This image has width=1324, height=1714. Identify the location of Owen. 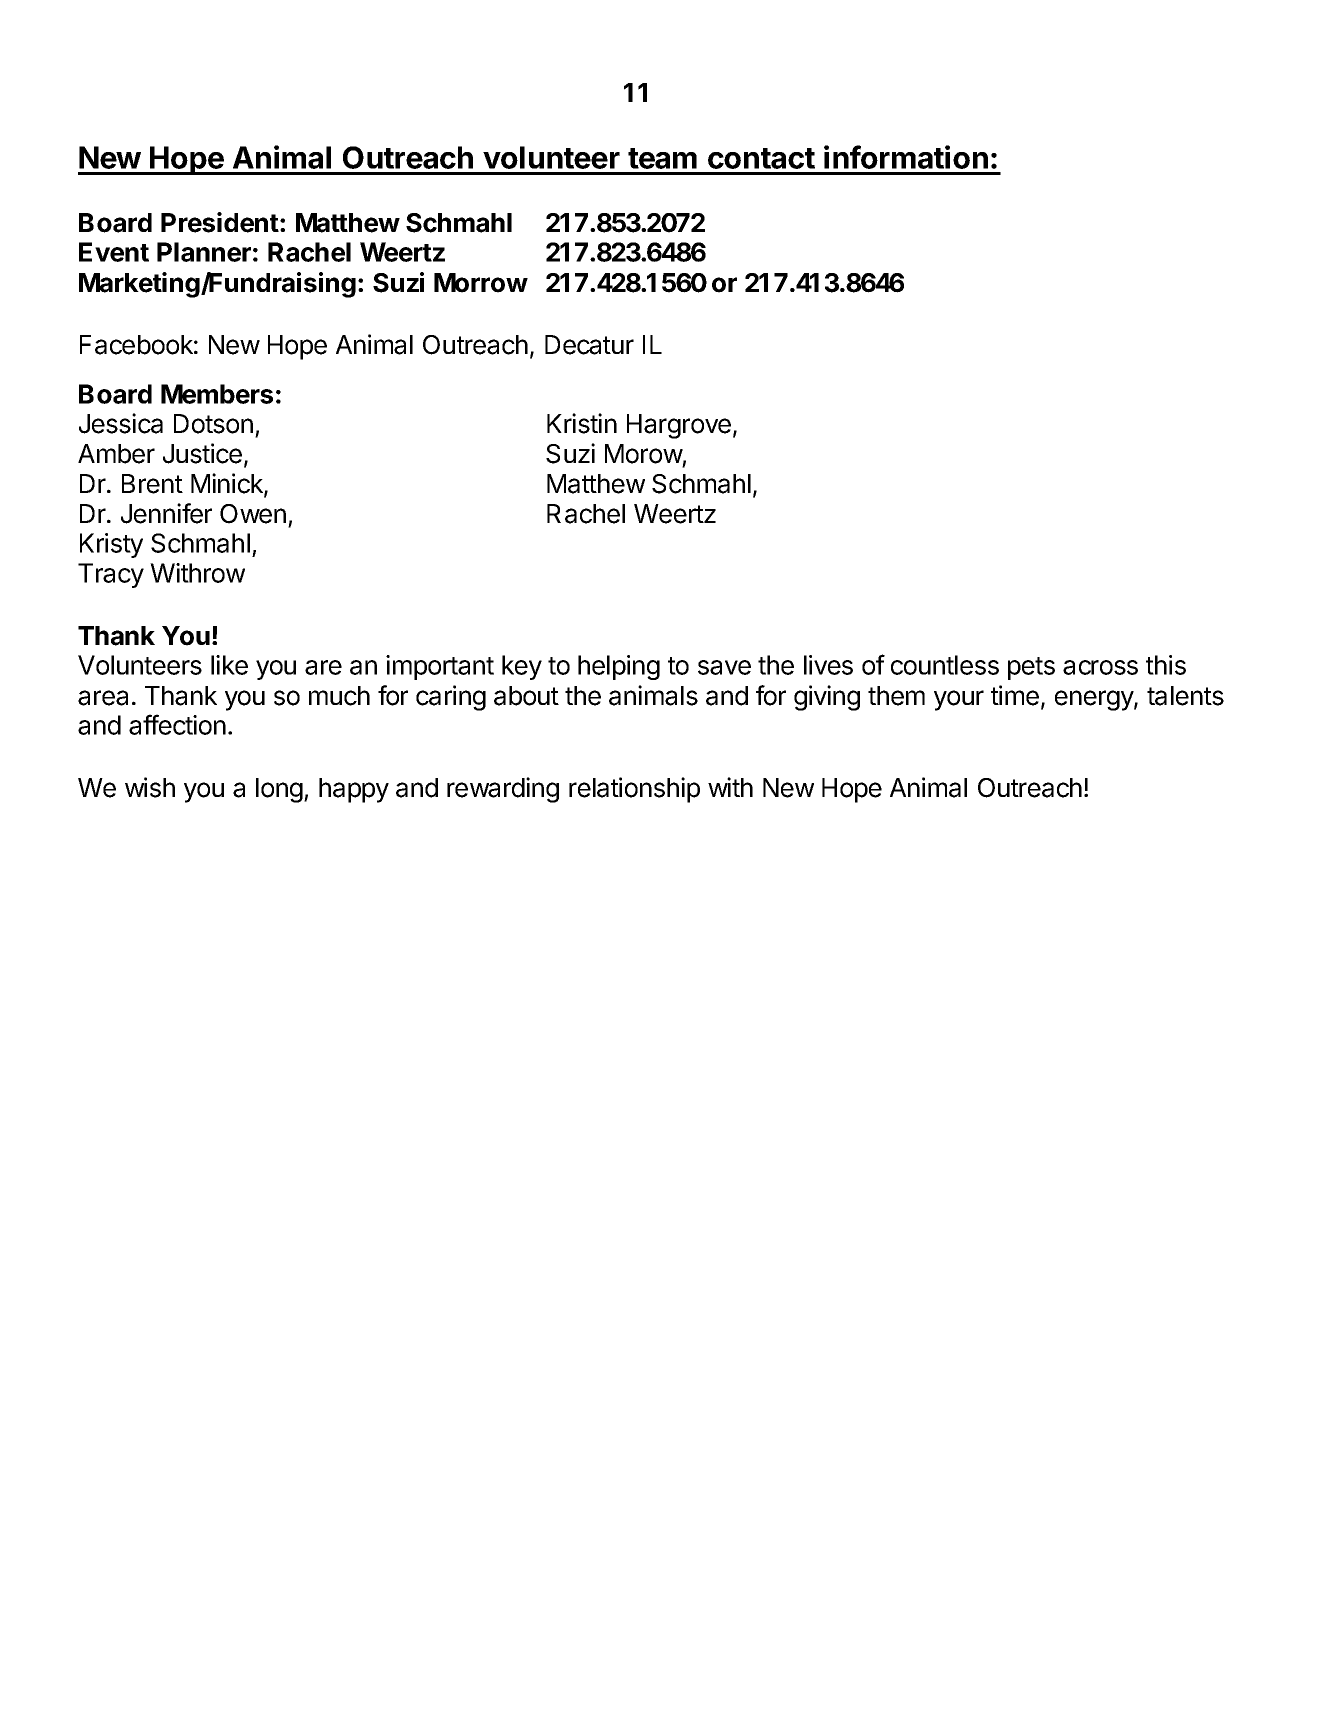
(253, 514).
